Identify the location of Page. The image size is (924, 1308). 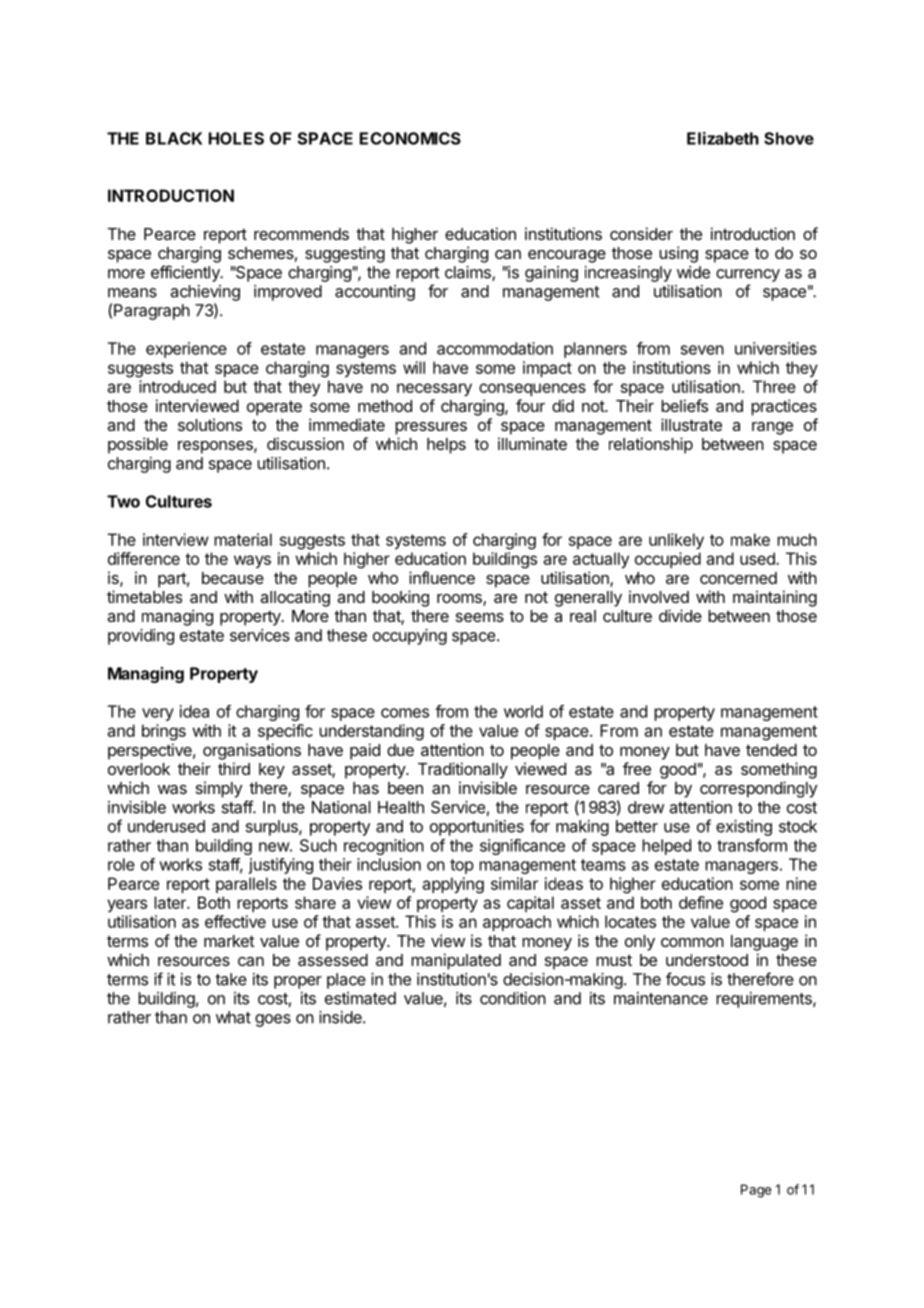
(756, 1191).
